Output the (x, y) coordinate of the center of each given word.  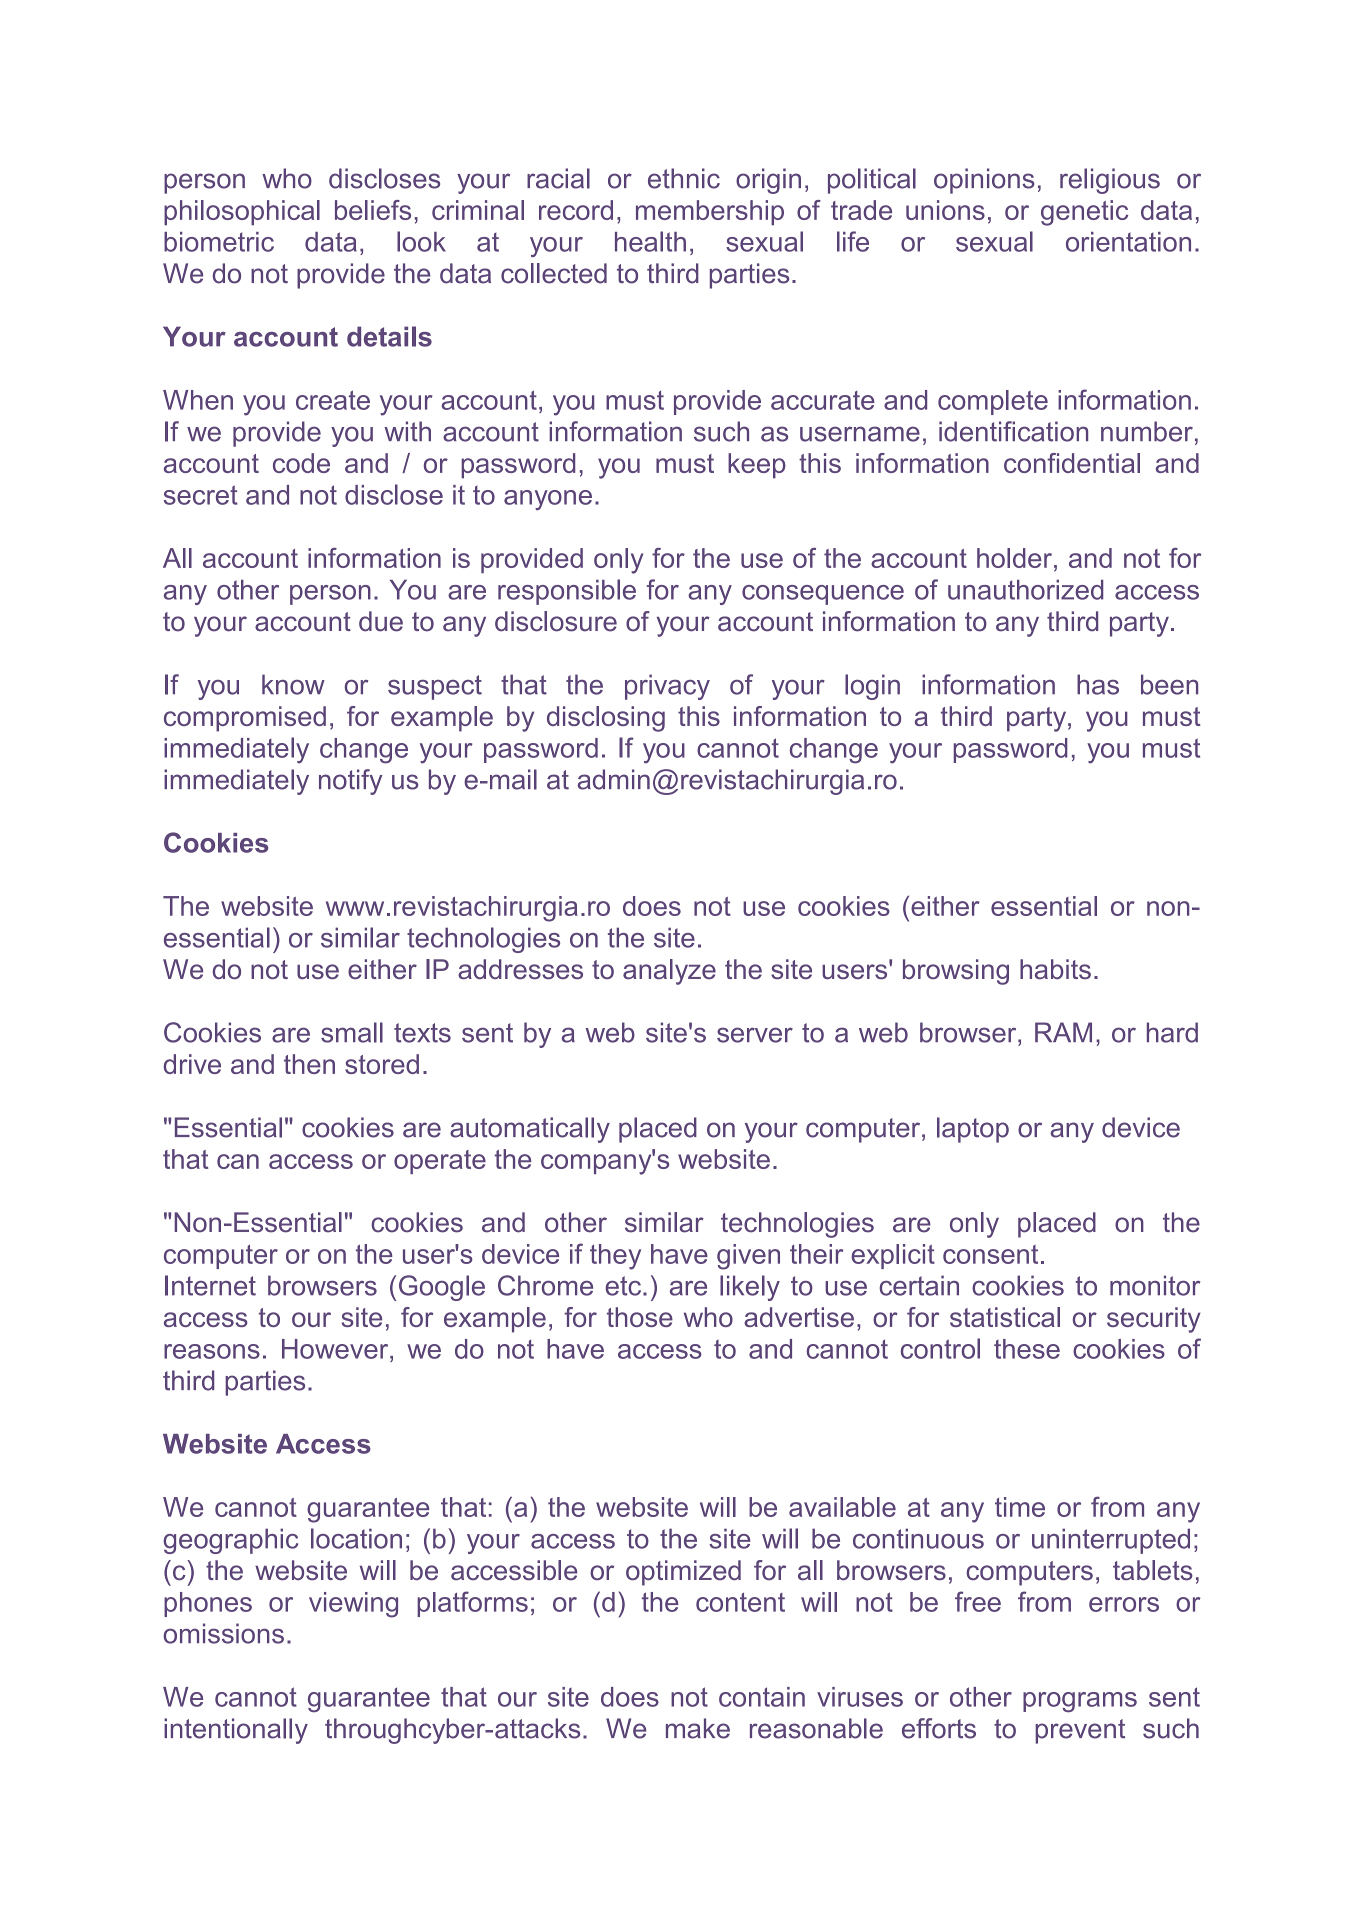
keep (757, 466)
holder (1014, 558)
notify (350, 782)
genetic (1084, 213)
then (309, 1064)
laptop (973, 1130)
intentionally (236, 1731)
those (640, 1317)
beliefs (373, 210)
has (1098, 684)
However (336, 1349)
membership (710, 212)
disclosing (606, 719)
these (1027, 1349)
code (301, 463)
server (755, 1035)
